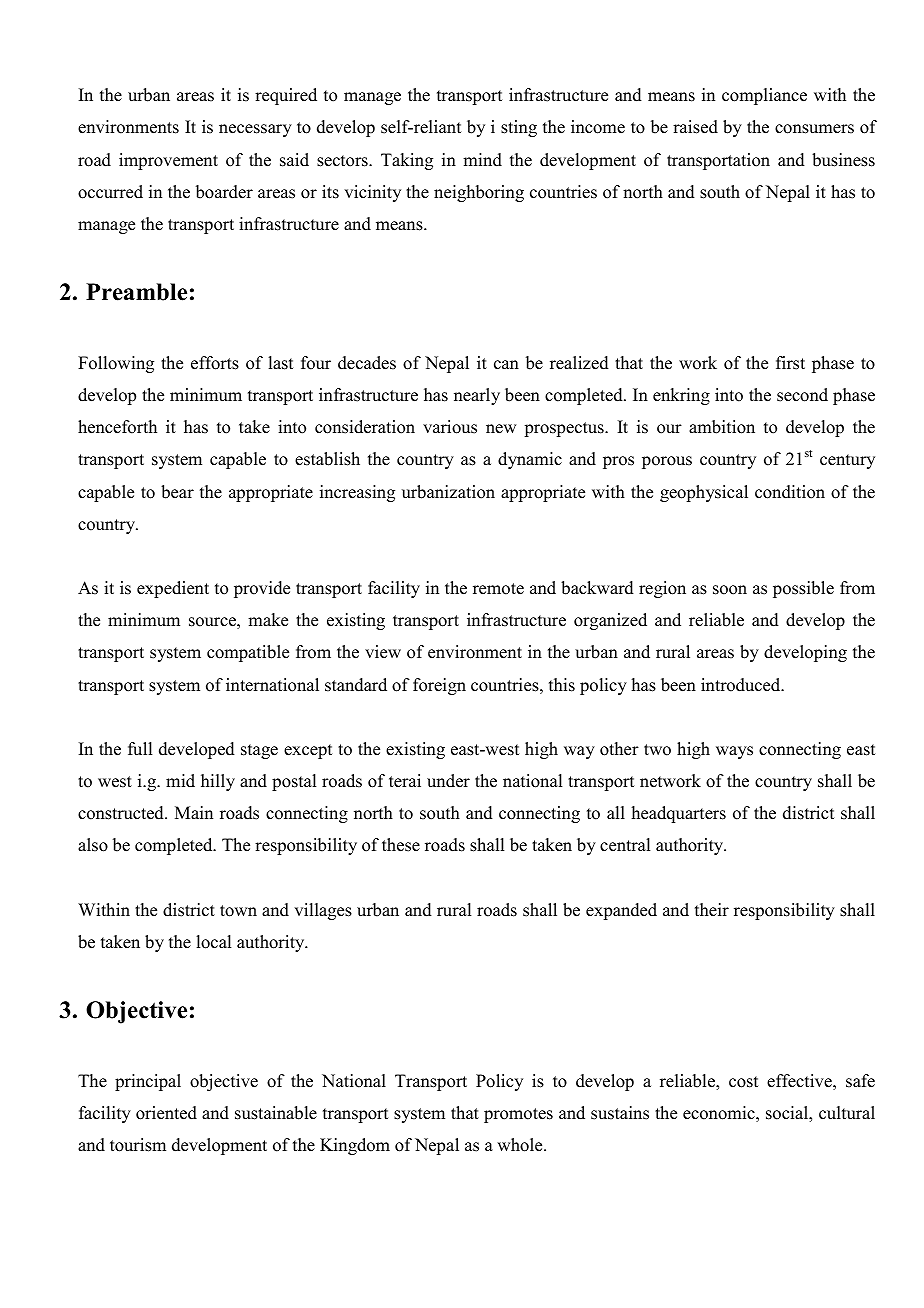 The height and width of the screenshot is (1308, 924). Describe the element at coordinates (518, 1115) in the screenshot. I see `promotes` at that location.
